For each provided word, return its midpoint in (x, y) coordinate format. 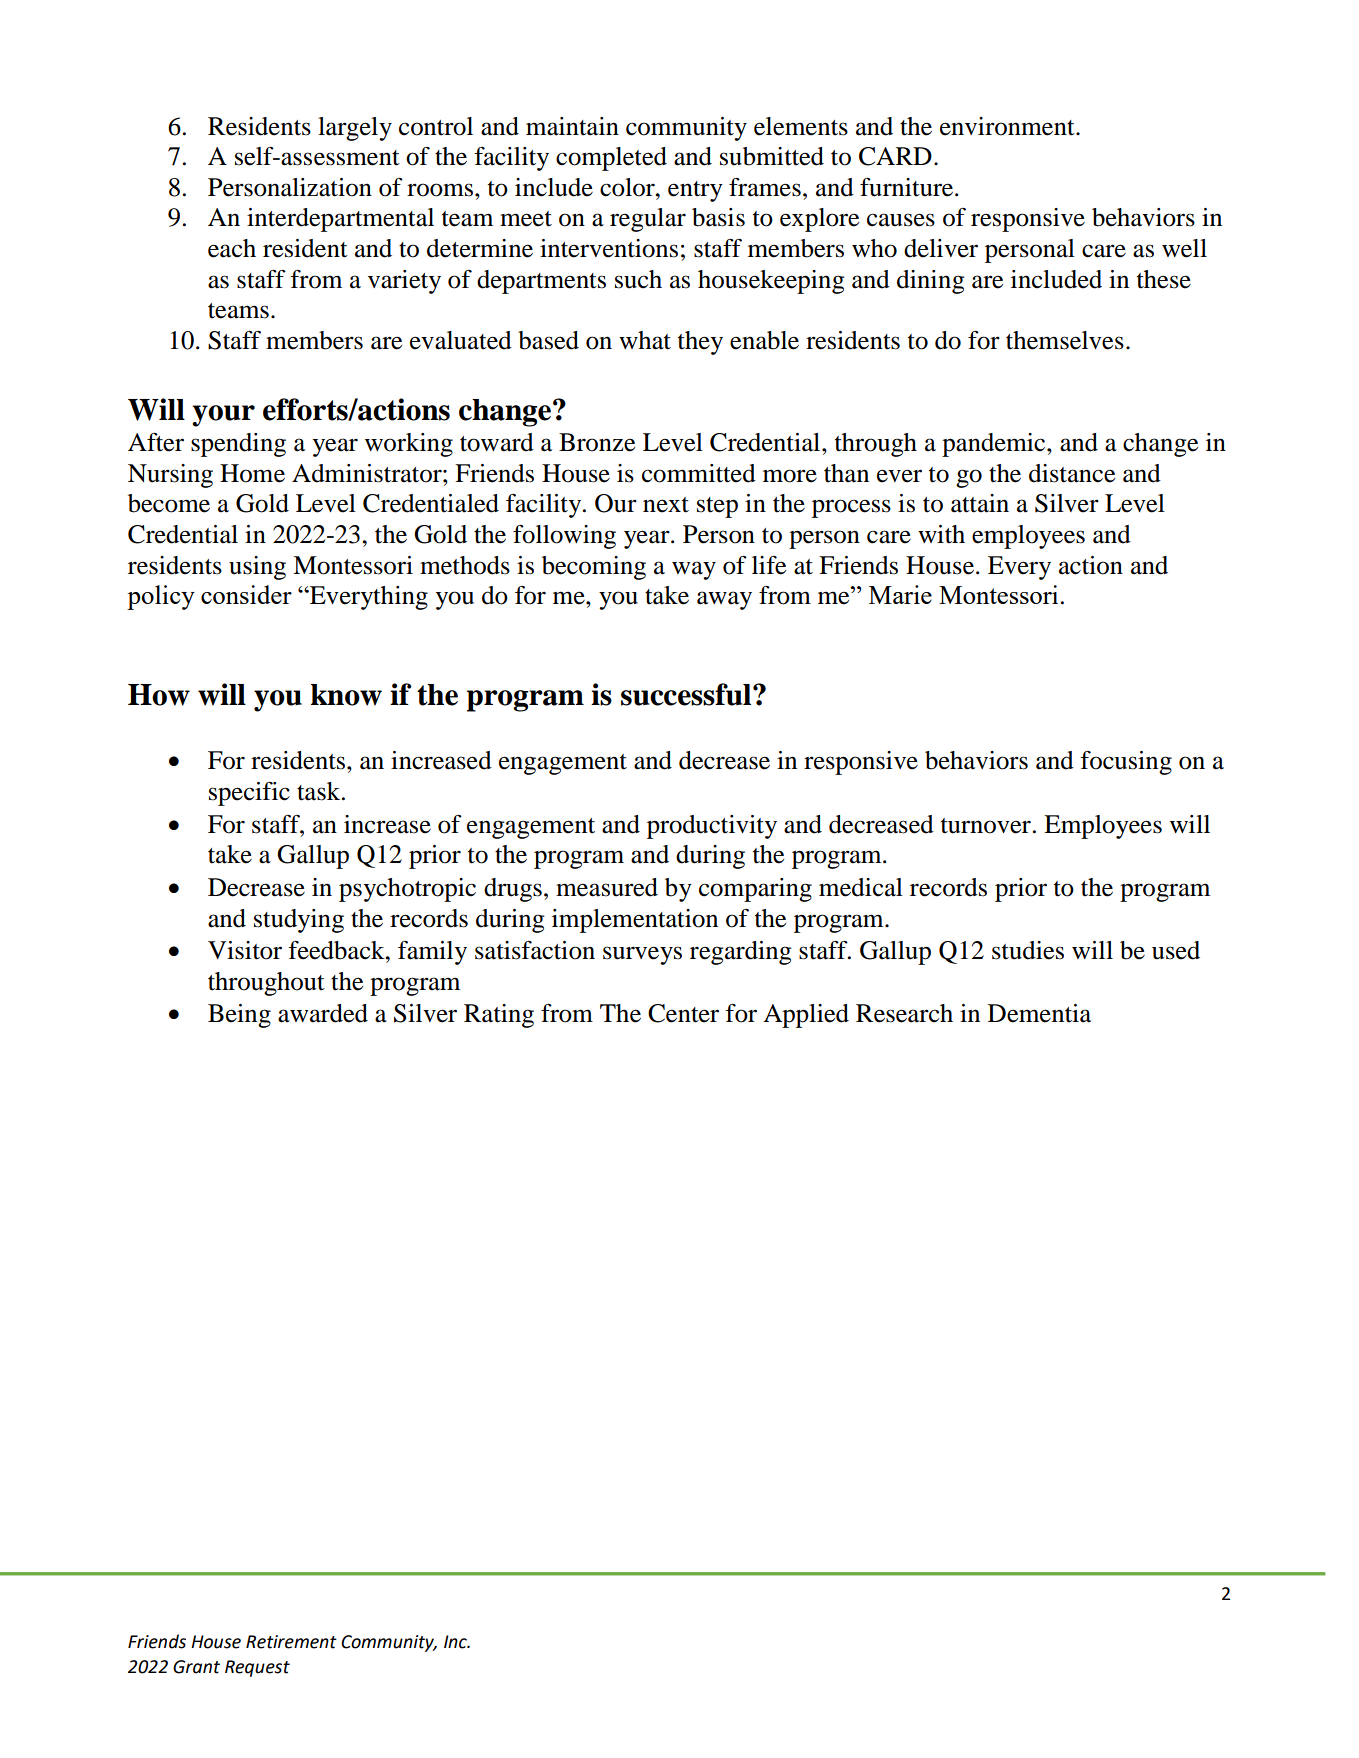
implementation (635, 921)
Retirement (291, 1642)
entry (695, 191)
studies (1028, 950)
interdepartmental (340, 220)
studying (299, 921)
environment (1008, 126)
